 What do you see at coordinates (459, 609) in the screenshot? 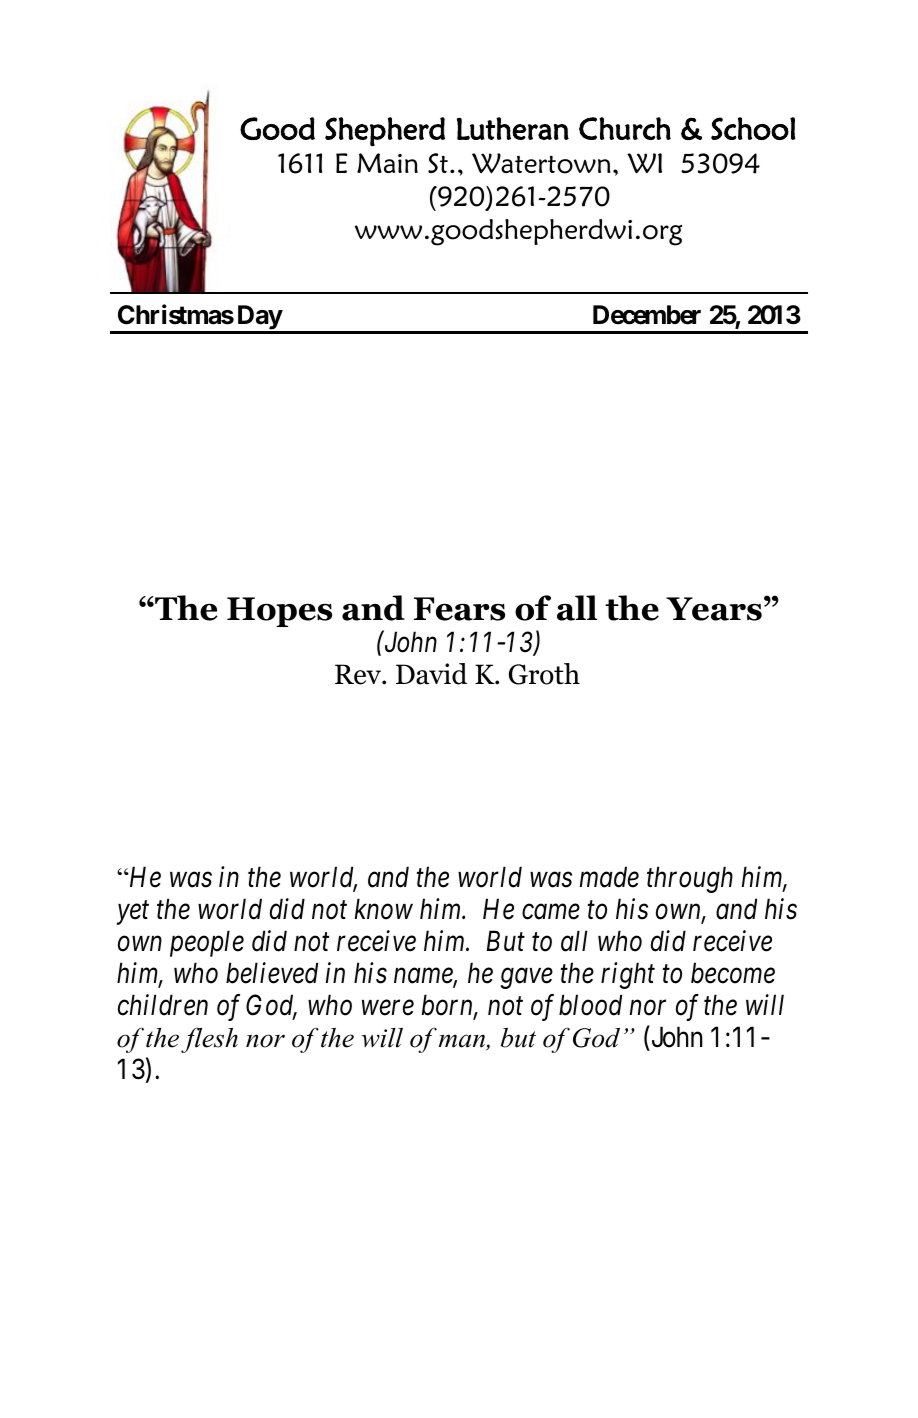
I see `Fears` at bounding box center [459, 609].
